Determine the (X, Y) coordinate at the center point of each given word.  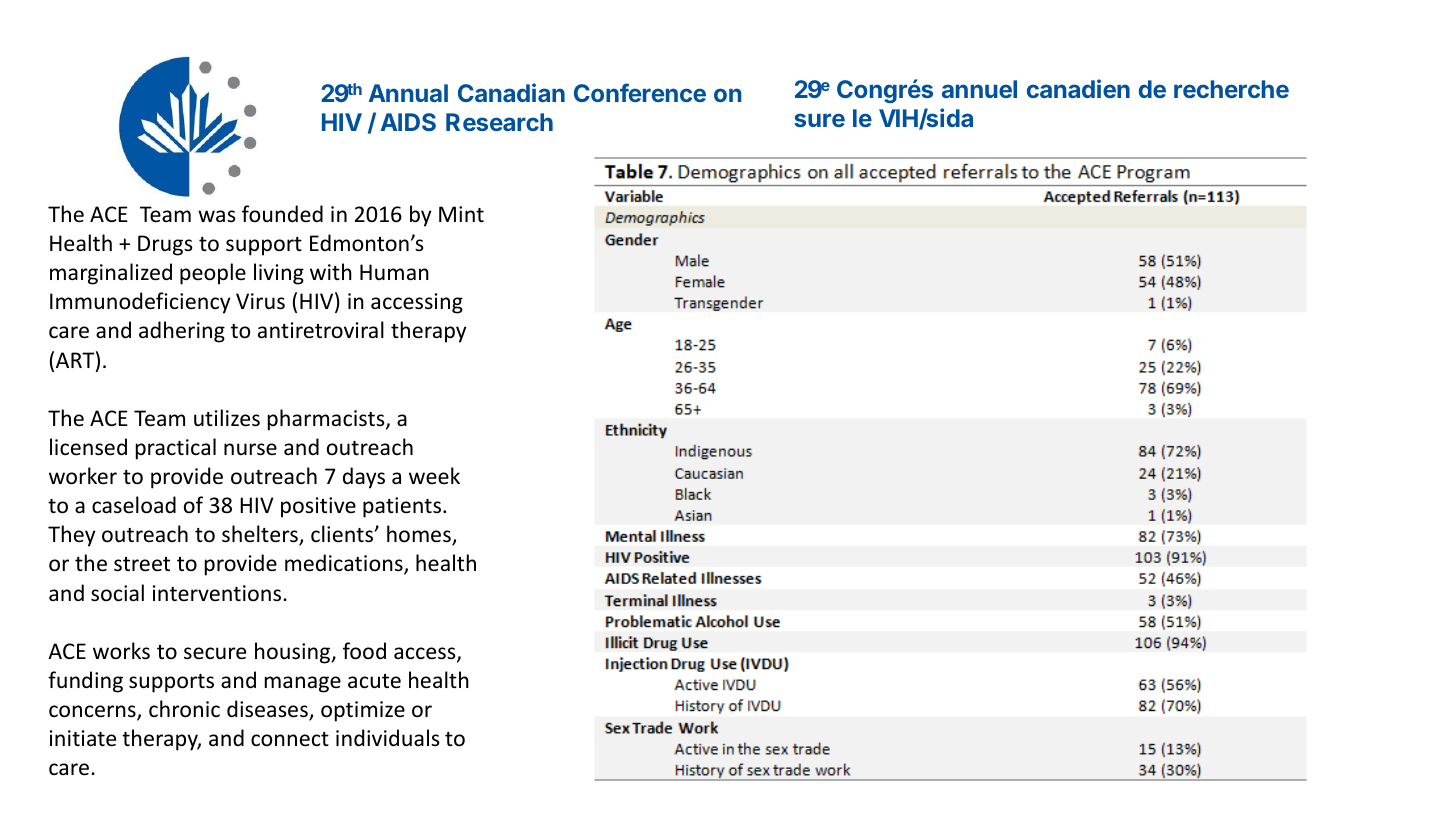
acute (374, 681)
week (434, 475)
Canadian (511, 92)
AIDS (408, 122)
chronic (184, 709)
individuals (387, 737)
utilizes (227, 418)
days (364, 478)
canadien (1078, 88)
